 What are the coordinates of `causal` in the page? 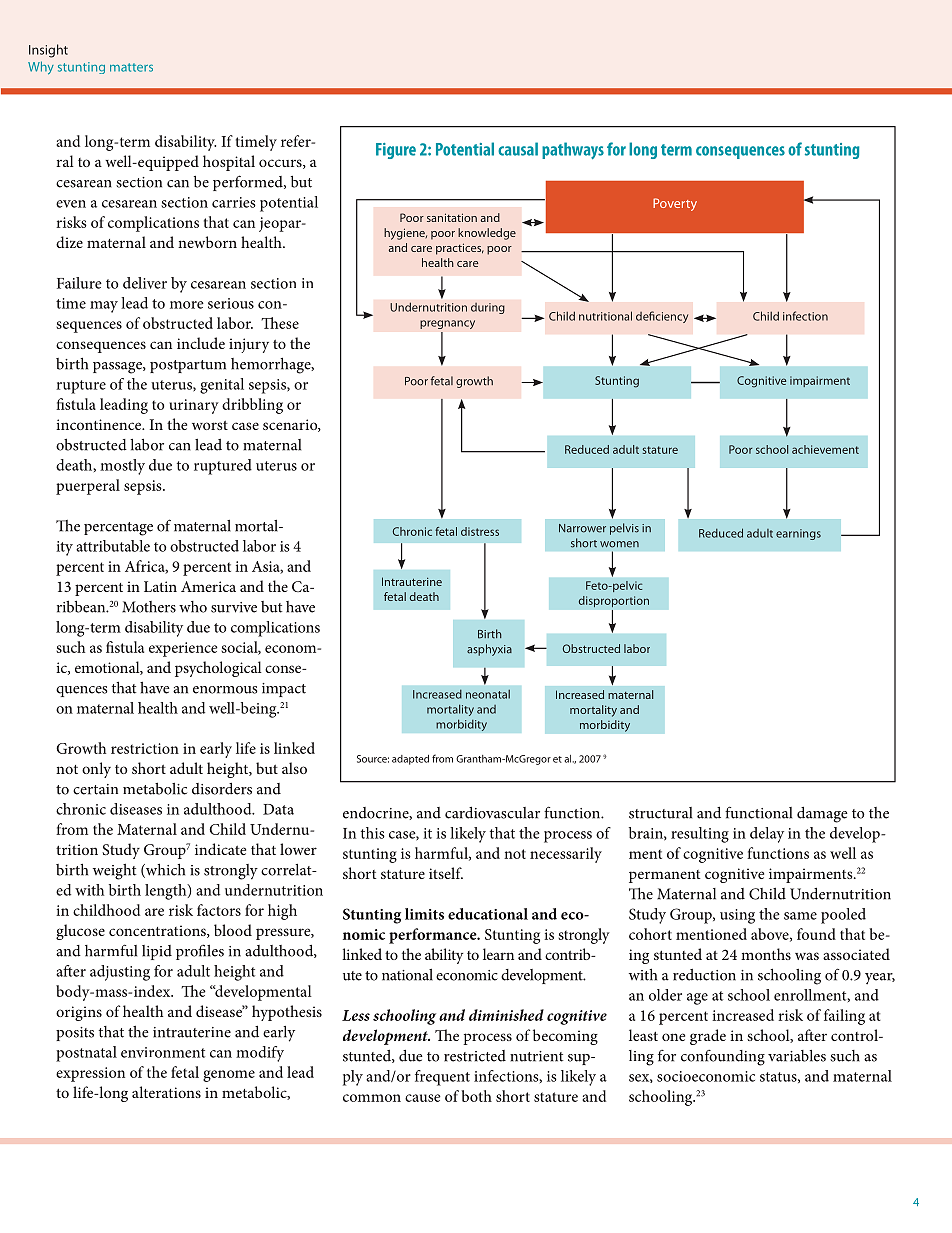 It's located at (518, 149).
